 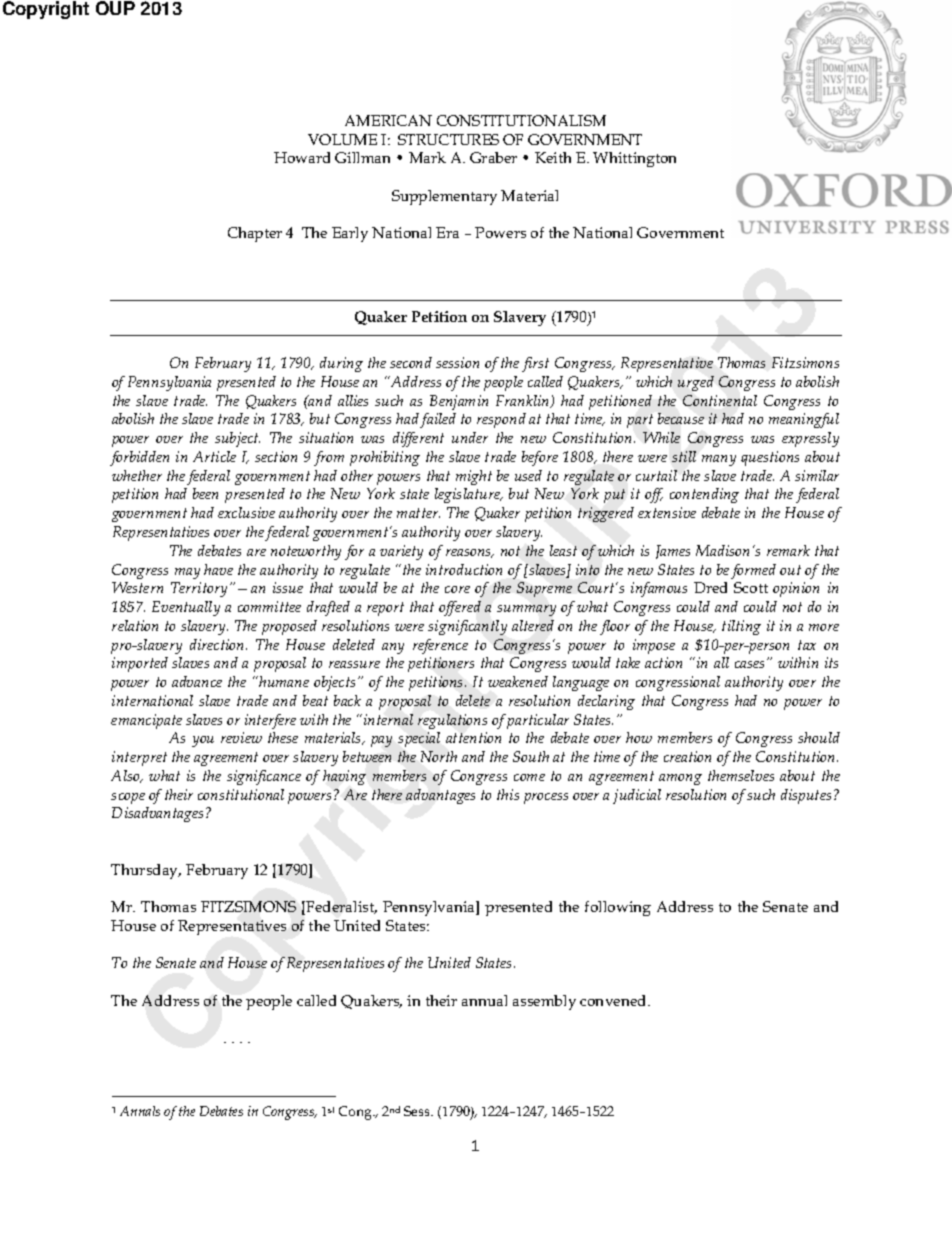 What do you see at coordinates (452, 721) in the image?
I see `regulations` at bounding box center [452, 721].
